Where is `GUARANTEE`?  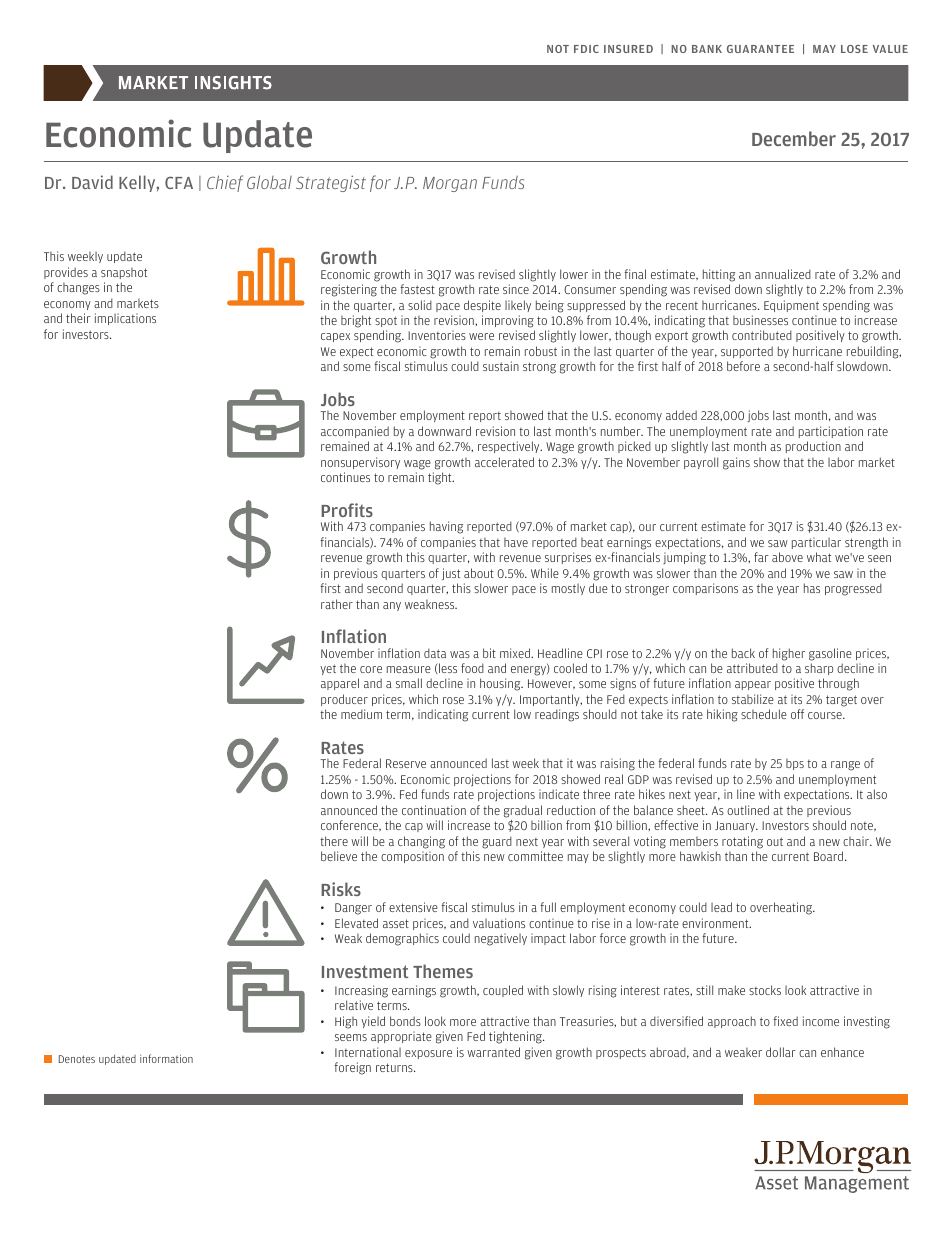 GUARANTEE is located at coordinates (760, 49).
